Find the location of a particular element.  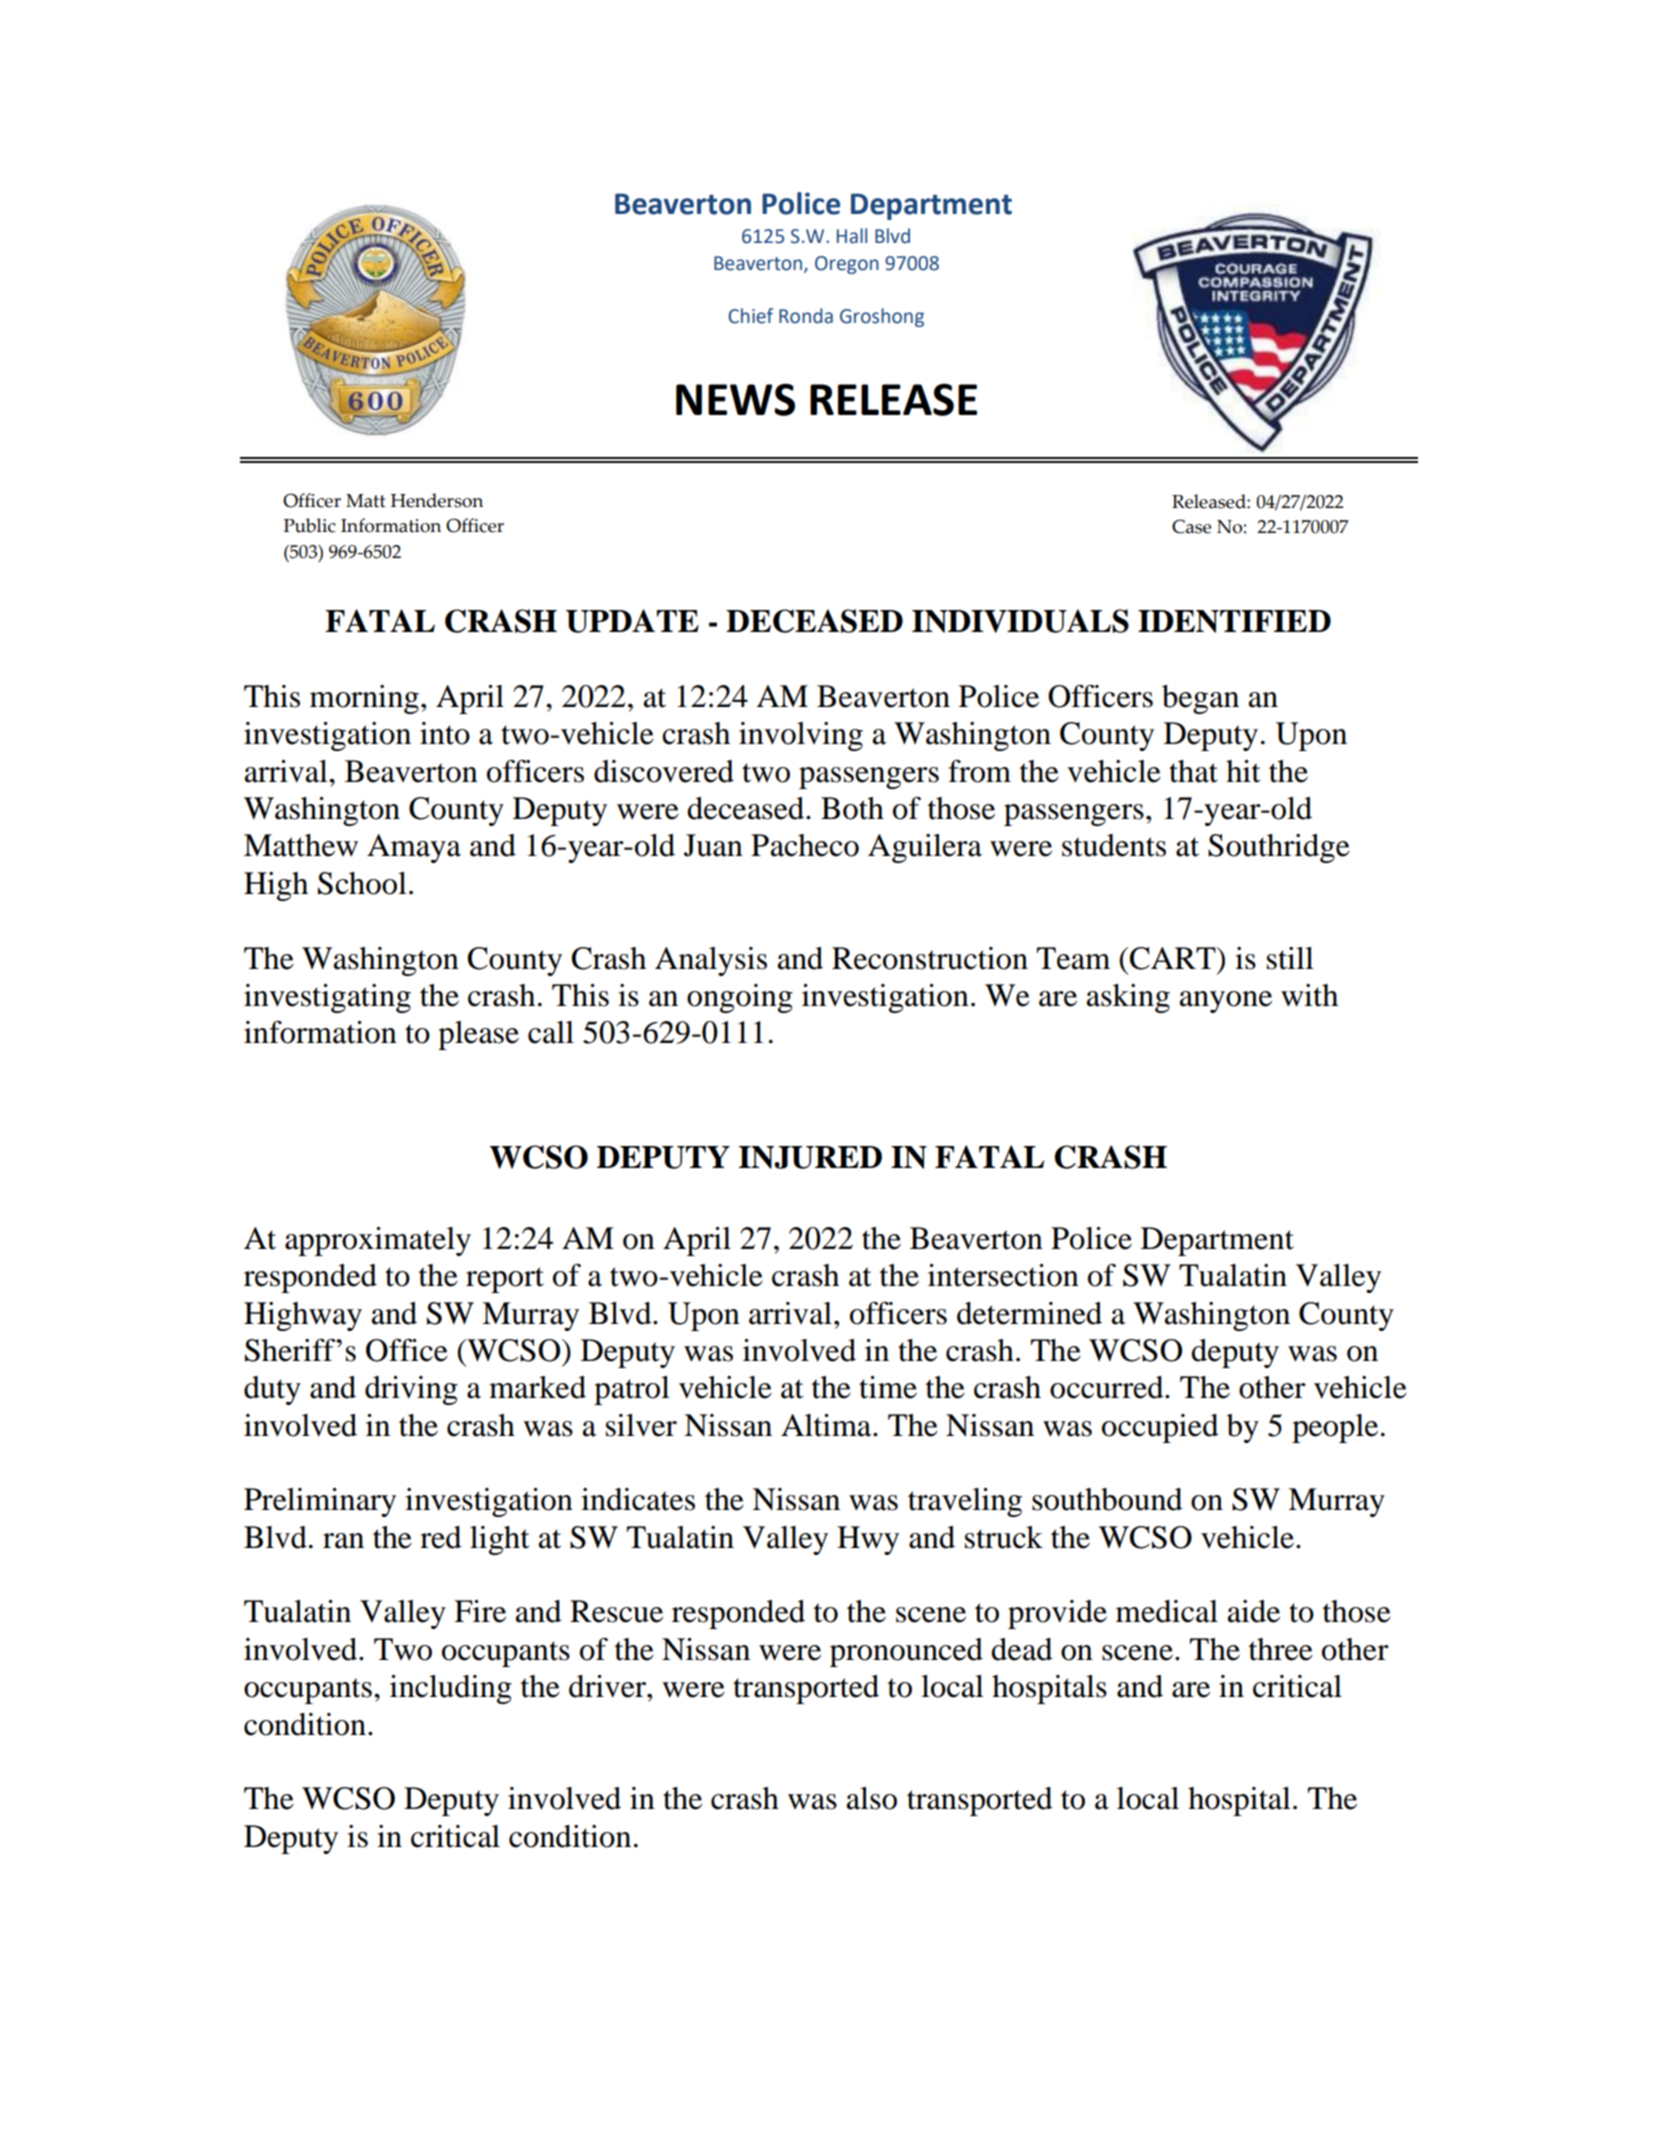

Ronda is located at coordinates (806, 316).
